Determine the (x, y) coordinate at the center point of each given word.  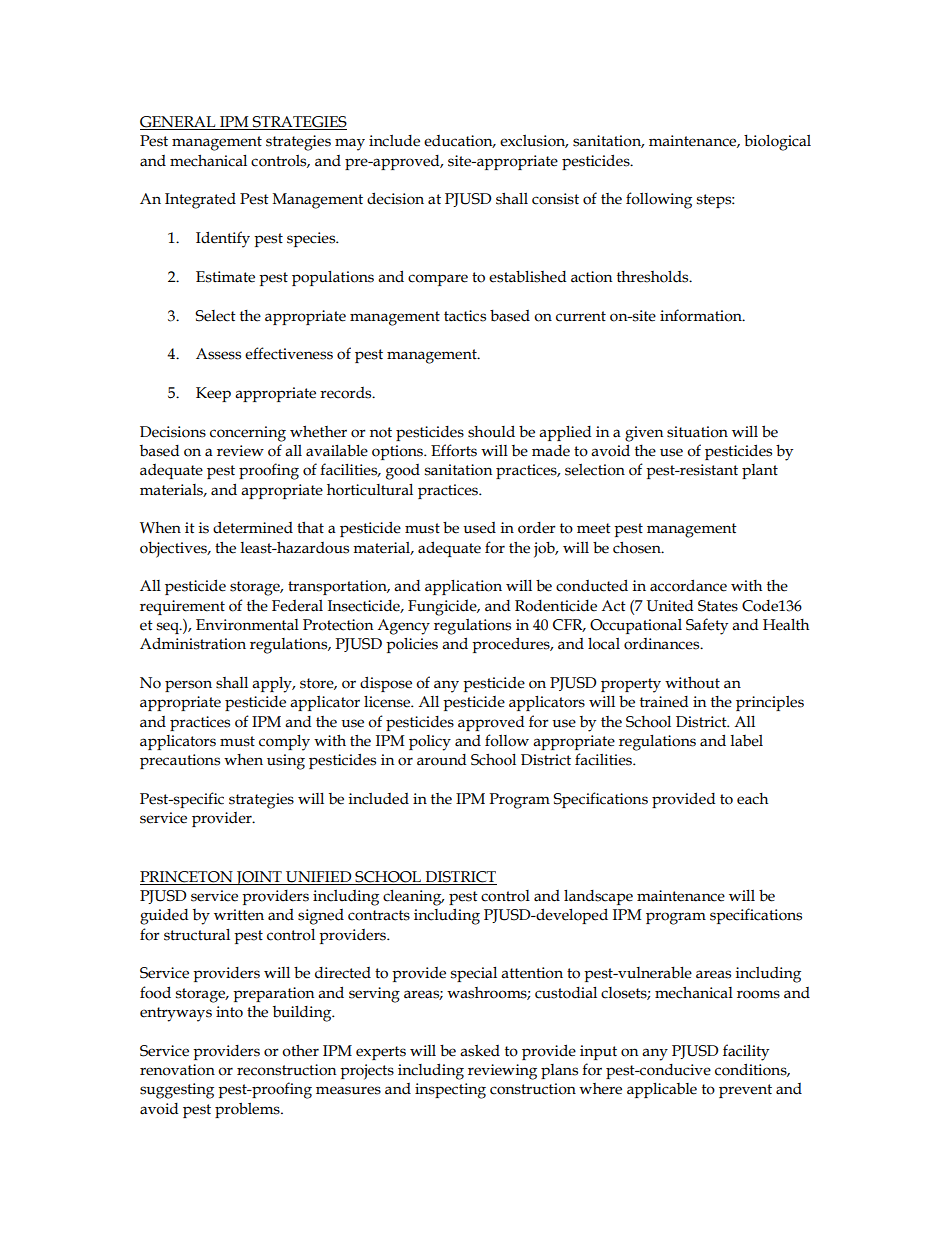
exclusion (534, 141)
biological (777, 142)
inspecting (450, 1091)
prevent (745, 1091)
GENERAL (179, 123)
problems (248, 1110)
